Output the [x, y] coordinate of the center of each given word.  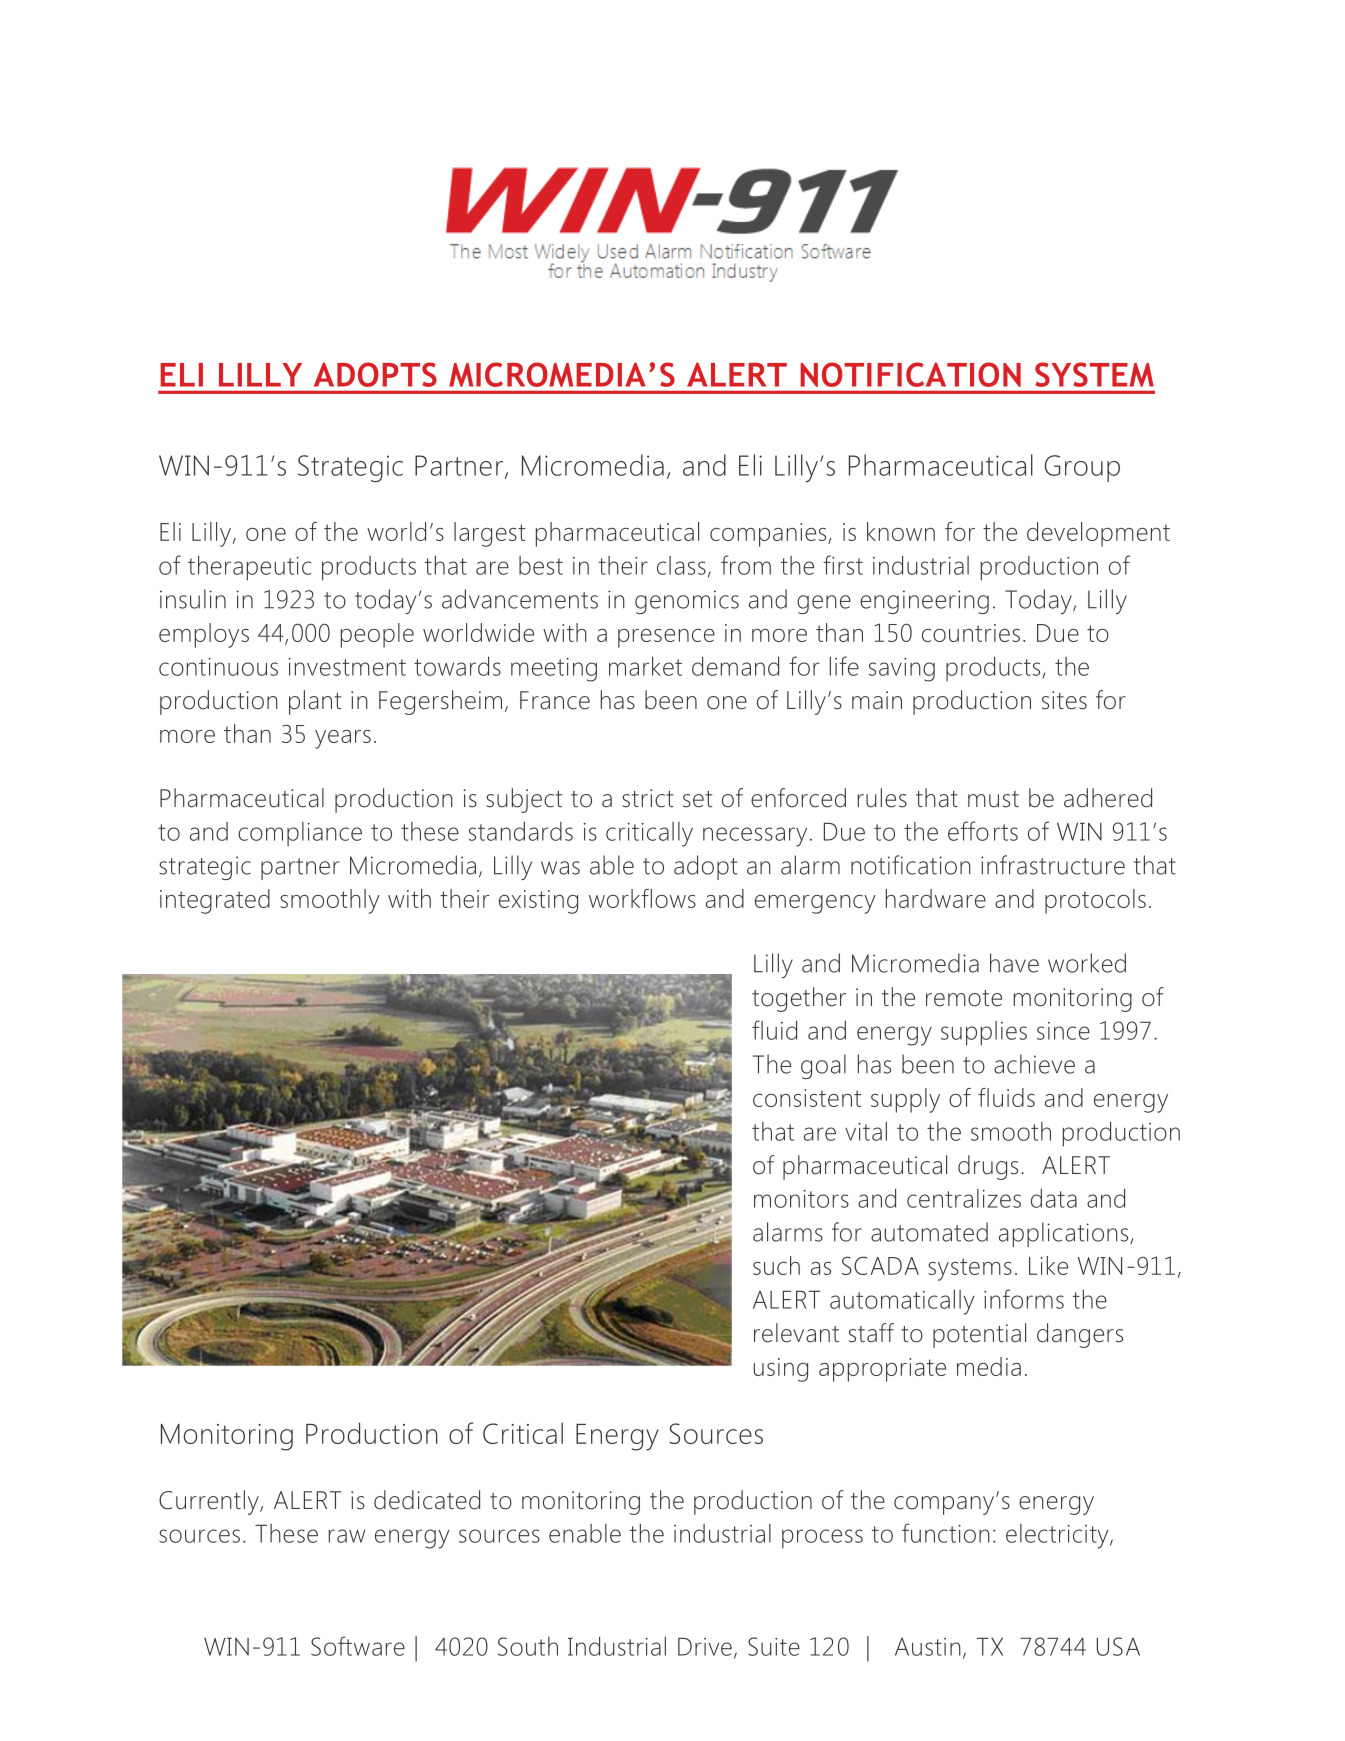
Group [1082, 468]
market [645, 666]
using [781, 1370]
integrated [215, 901]
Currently [210, 1502]
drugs [988, 1167]
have [1014, 963]
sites [1064, 700]
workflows [642, 898]
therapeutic [250, 568]
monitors [801, 1199]
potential [979, 1335]
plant [315, 702]
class [681, 565]
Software [358, 1646]
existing [538, 902]
